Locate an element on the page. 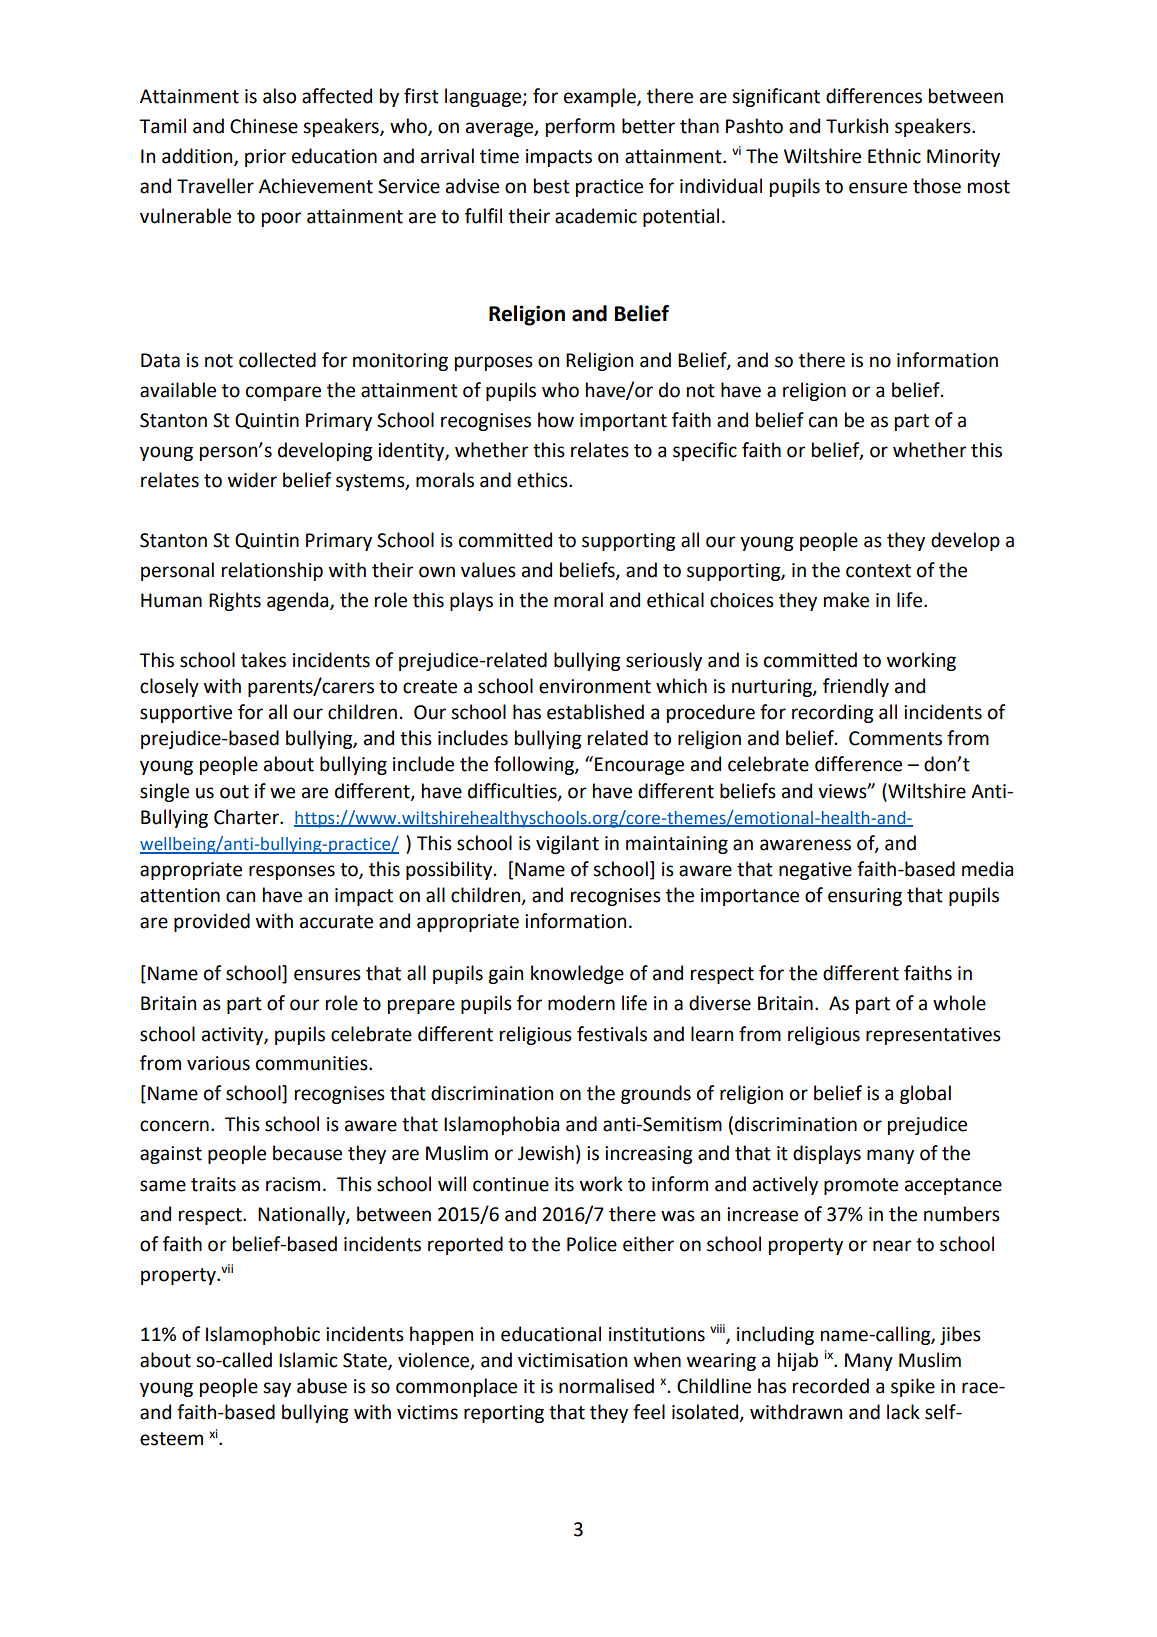 This document has height=1637, width=1157. Comments is located at coordinates (895, 738).
